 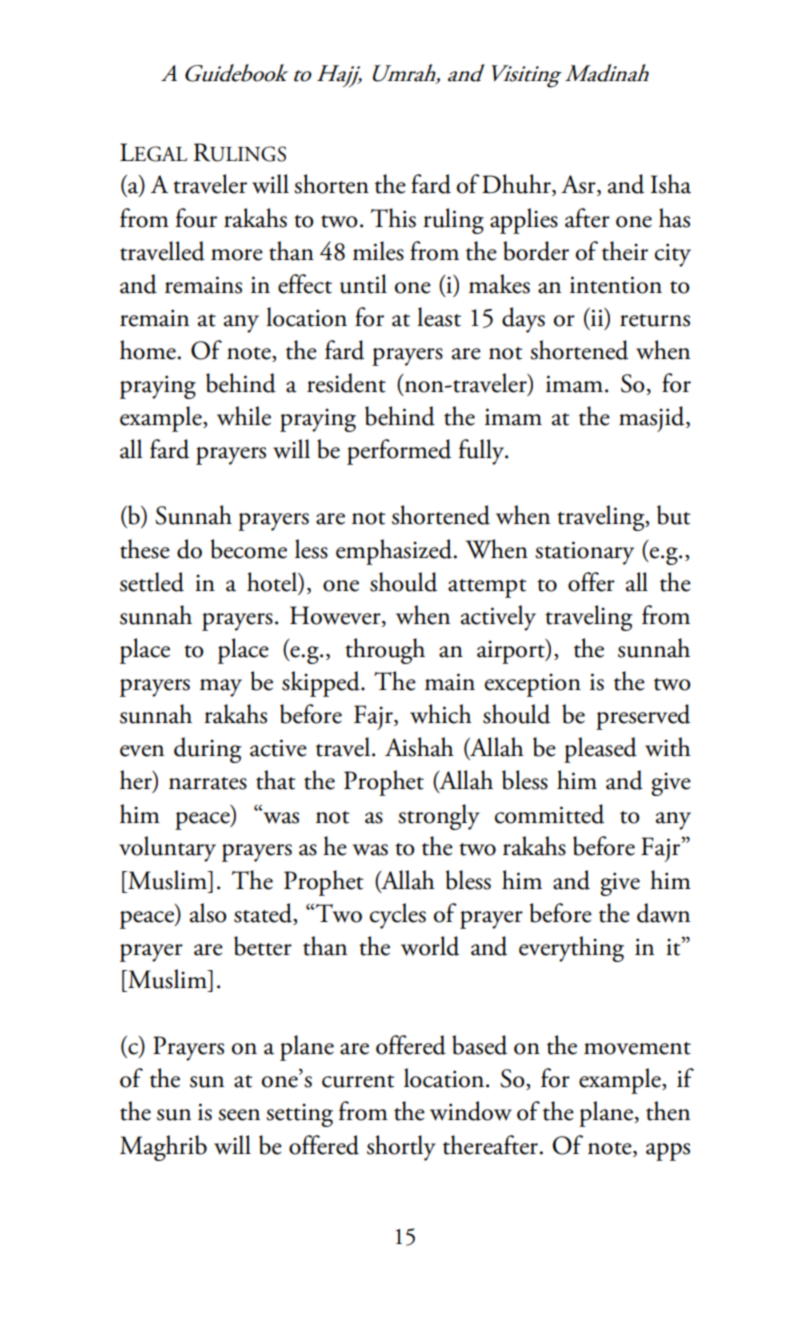 I want to click on seen, so click(x=239, y=1115).
